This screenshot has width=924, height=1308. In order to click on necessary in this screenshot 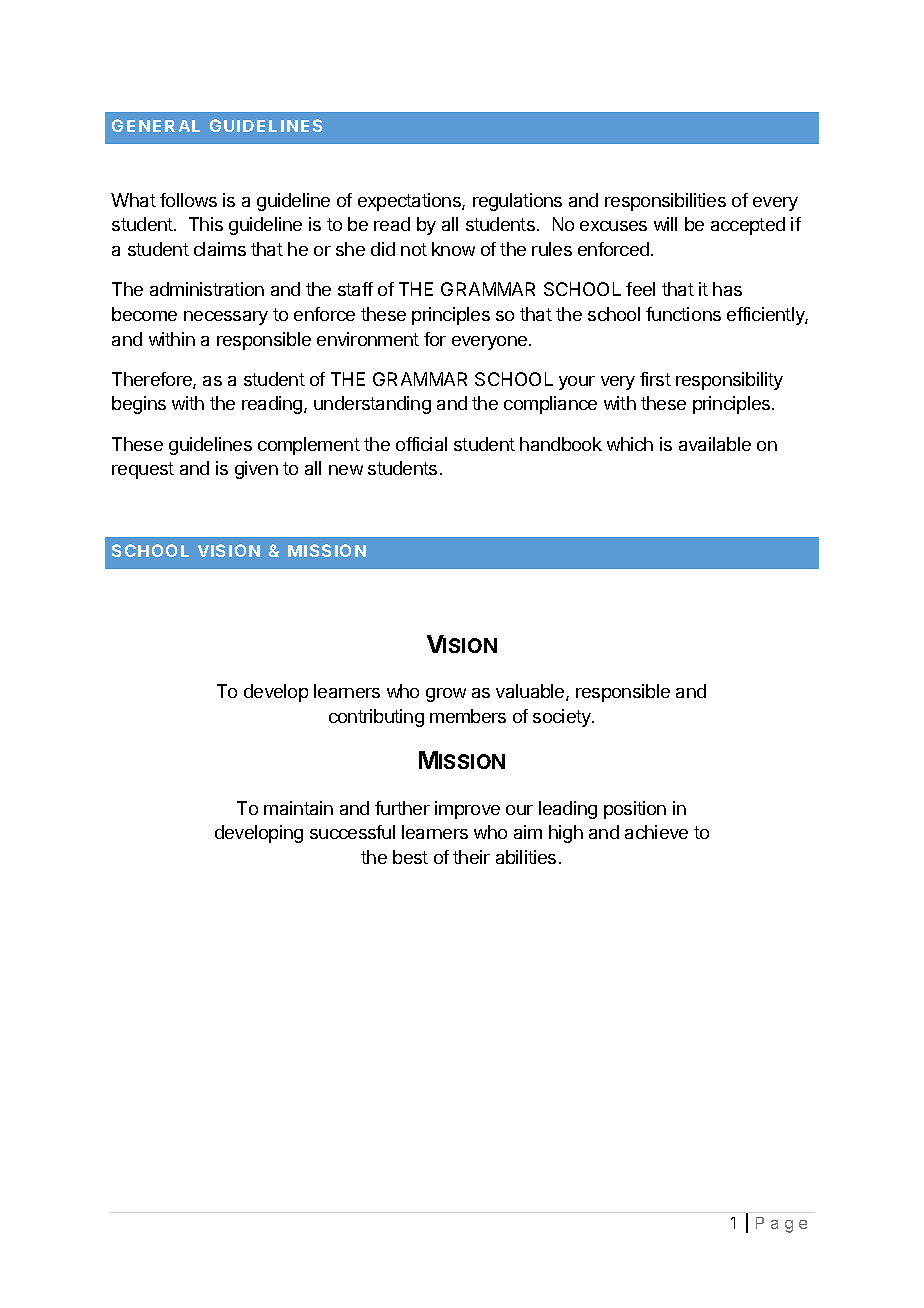, I will do `click(226, 318)`.
